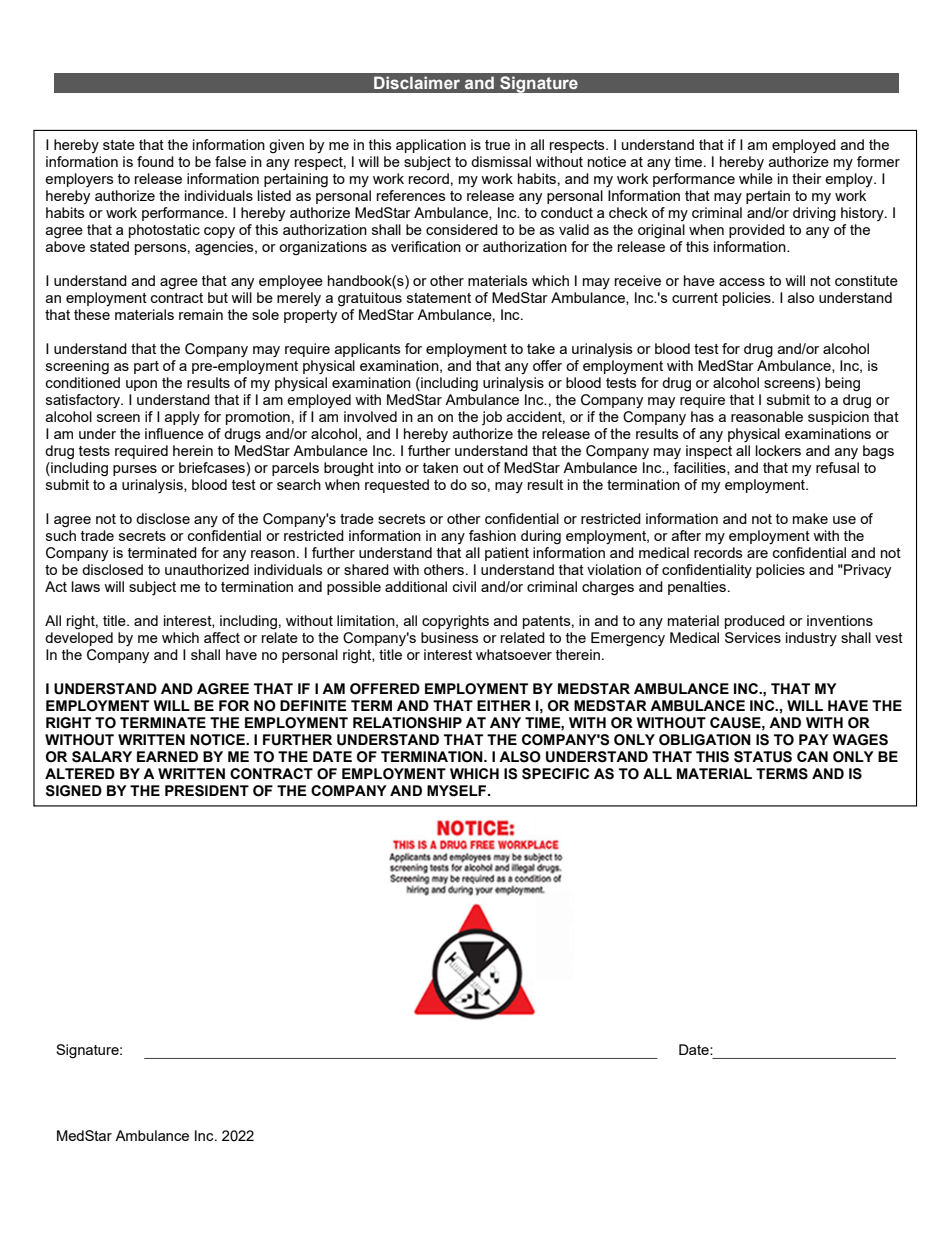 This image has height=1233, width=952. Describe the element at coordinates (866, 571) in the image. I see `Privacy` at that location.
